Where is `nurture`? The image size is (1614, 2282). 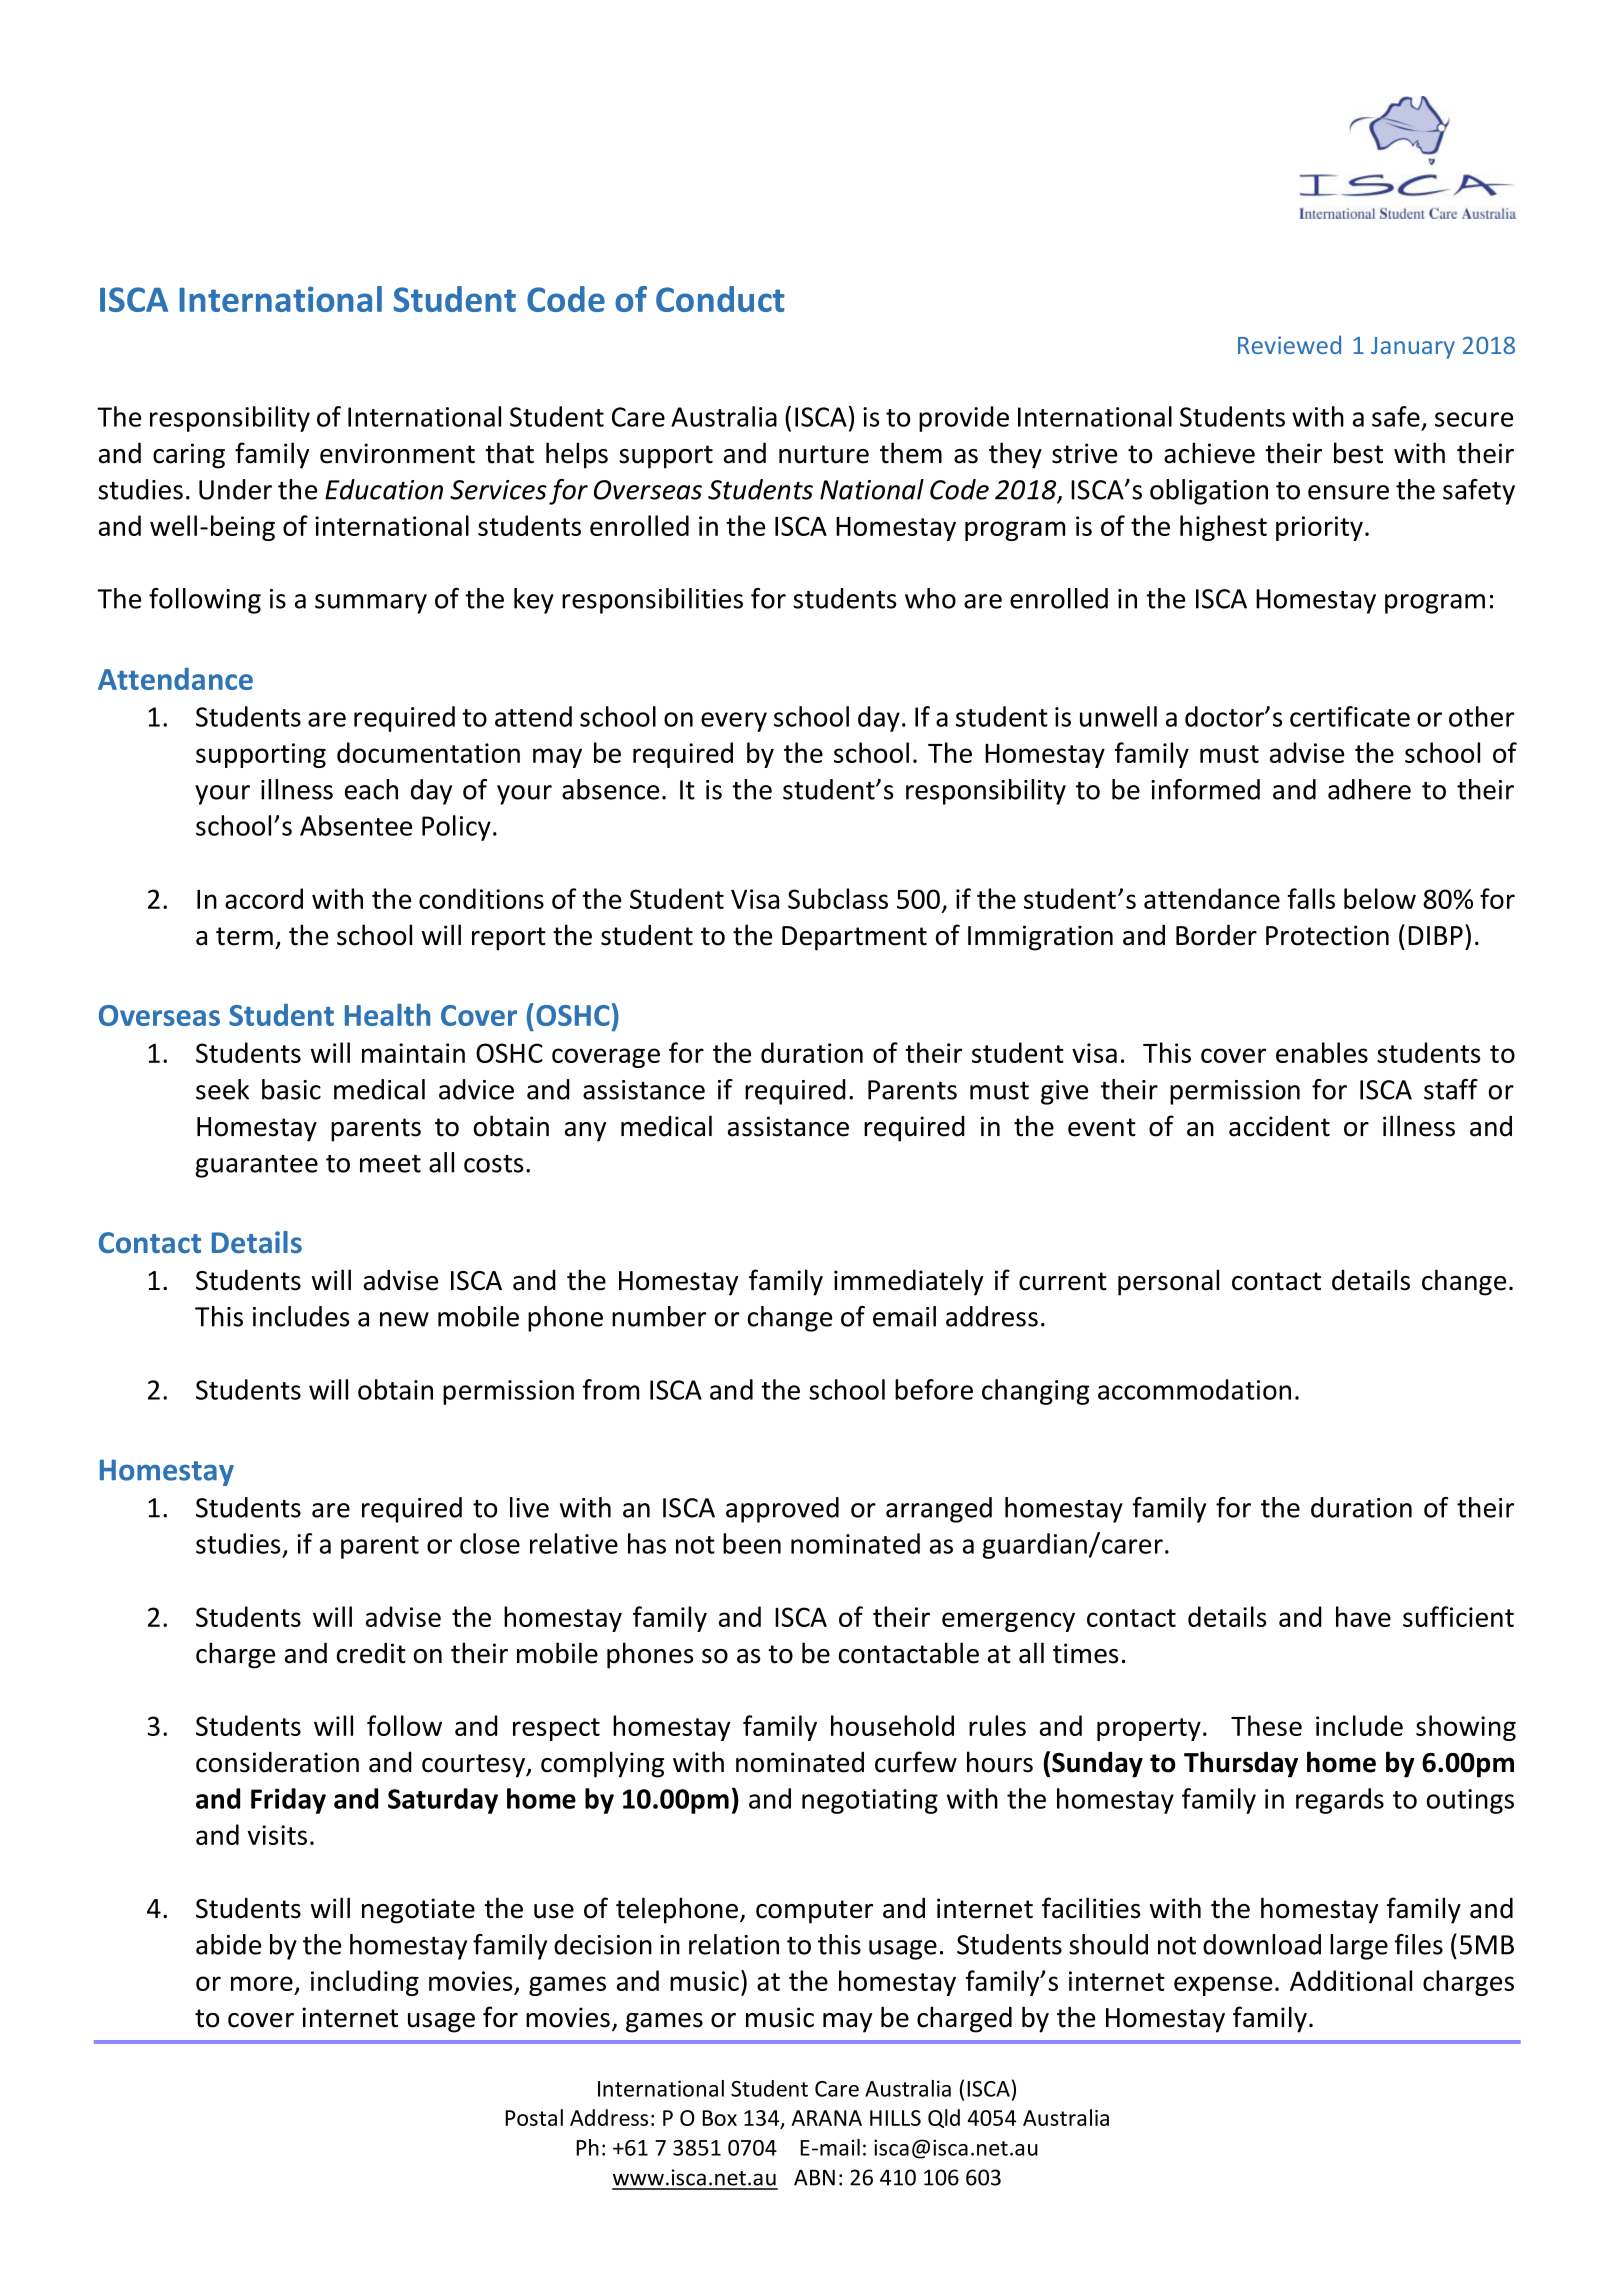
nurture is located at coordinates (824, 454).
